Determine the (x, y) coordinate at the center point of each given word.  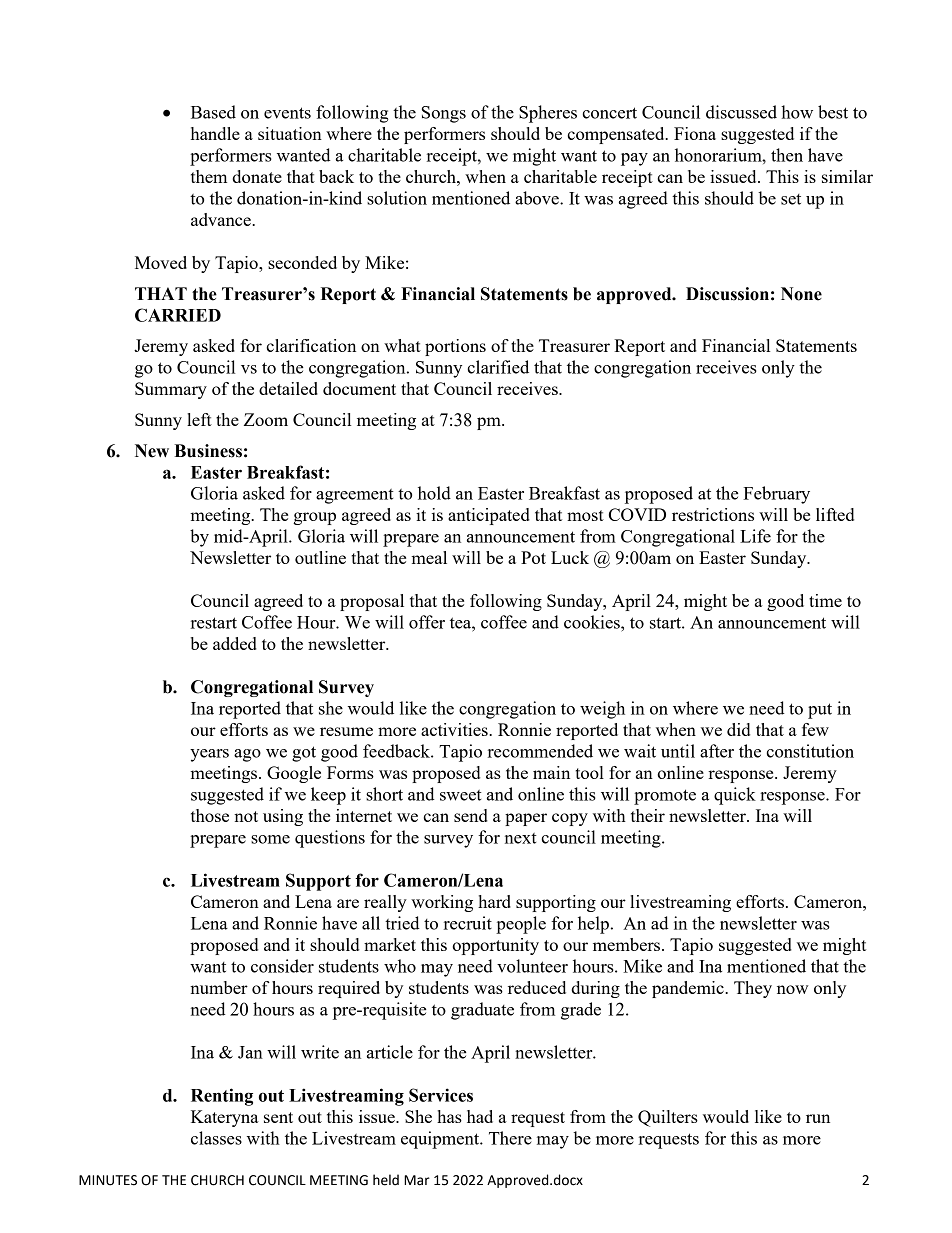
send (471, 815)
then (787, 155)
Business (208, 451)
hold (434, 493)
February (776, 495)
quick (735, 796)
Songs (444, 114)
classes (216, 1138)
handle (215, 133)
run (818, 1118)
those (210, 815)
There (510, 1138)
